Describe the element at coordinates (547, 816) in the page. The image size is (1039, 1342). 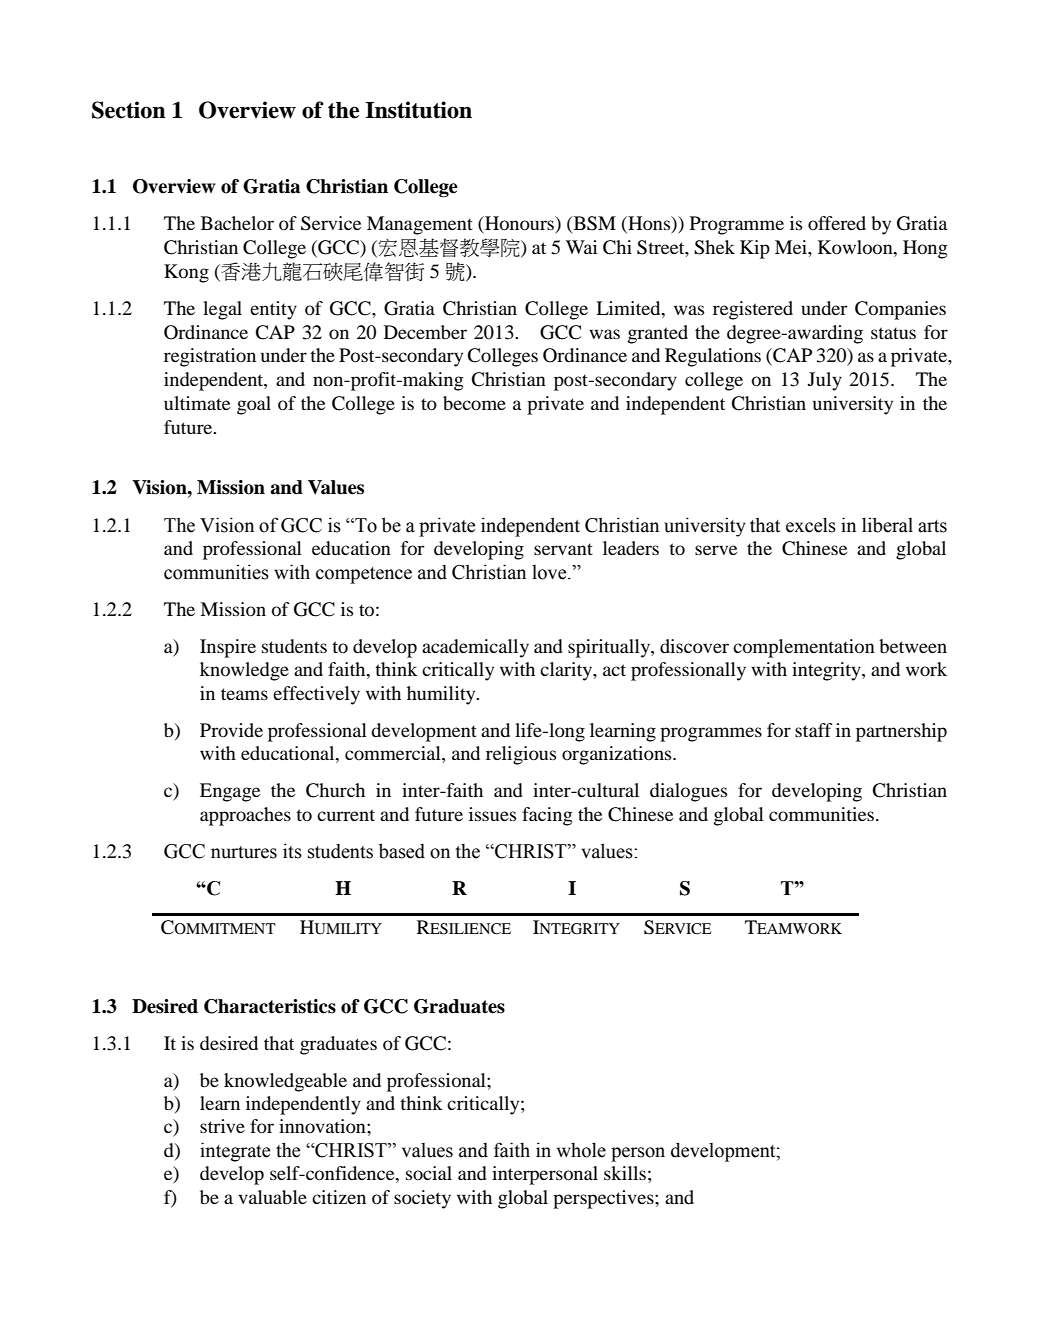
I see `facing` at that location.
